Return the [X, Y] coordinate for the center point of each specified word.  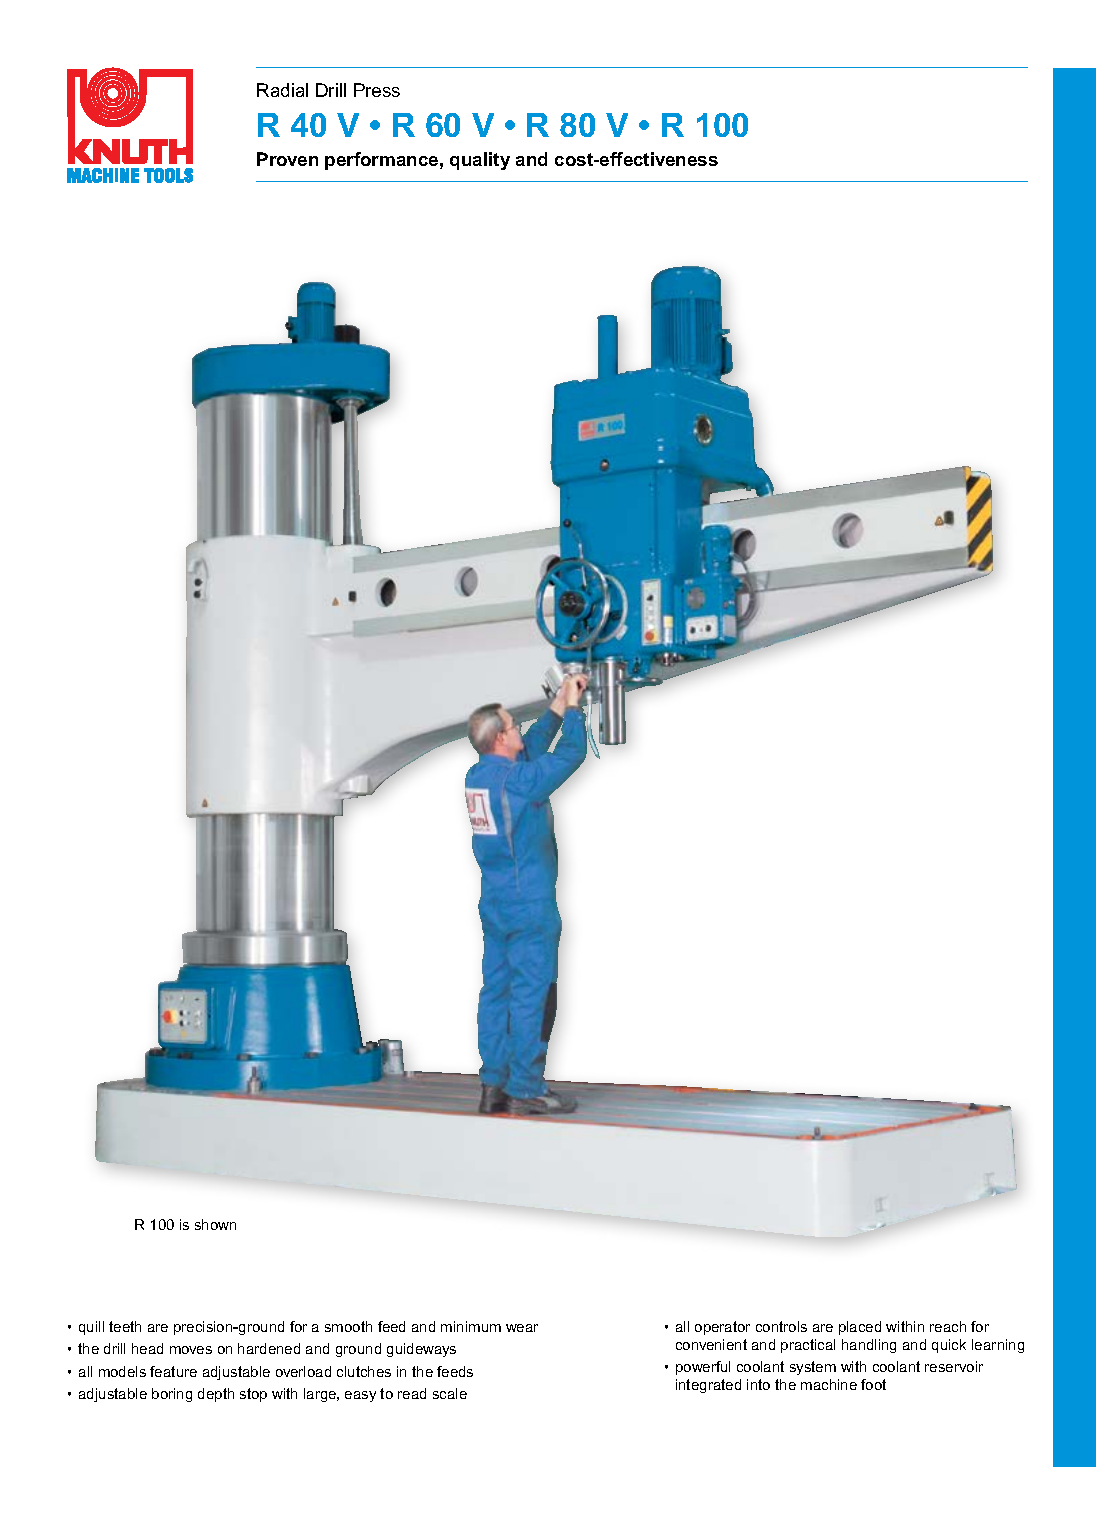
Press [377, 90]
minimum [471, 1326]
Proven [287, 159]
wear [522, 1328]
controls [781, 1326]
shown [215, 1224]
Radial [282, 90]
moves [191, 1350]
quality [480, 161]
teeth [125, 1326]
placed [860, 1328]
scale [450, 1393]
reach [948, 1326]
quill [91, 1328]
